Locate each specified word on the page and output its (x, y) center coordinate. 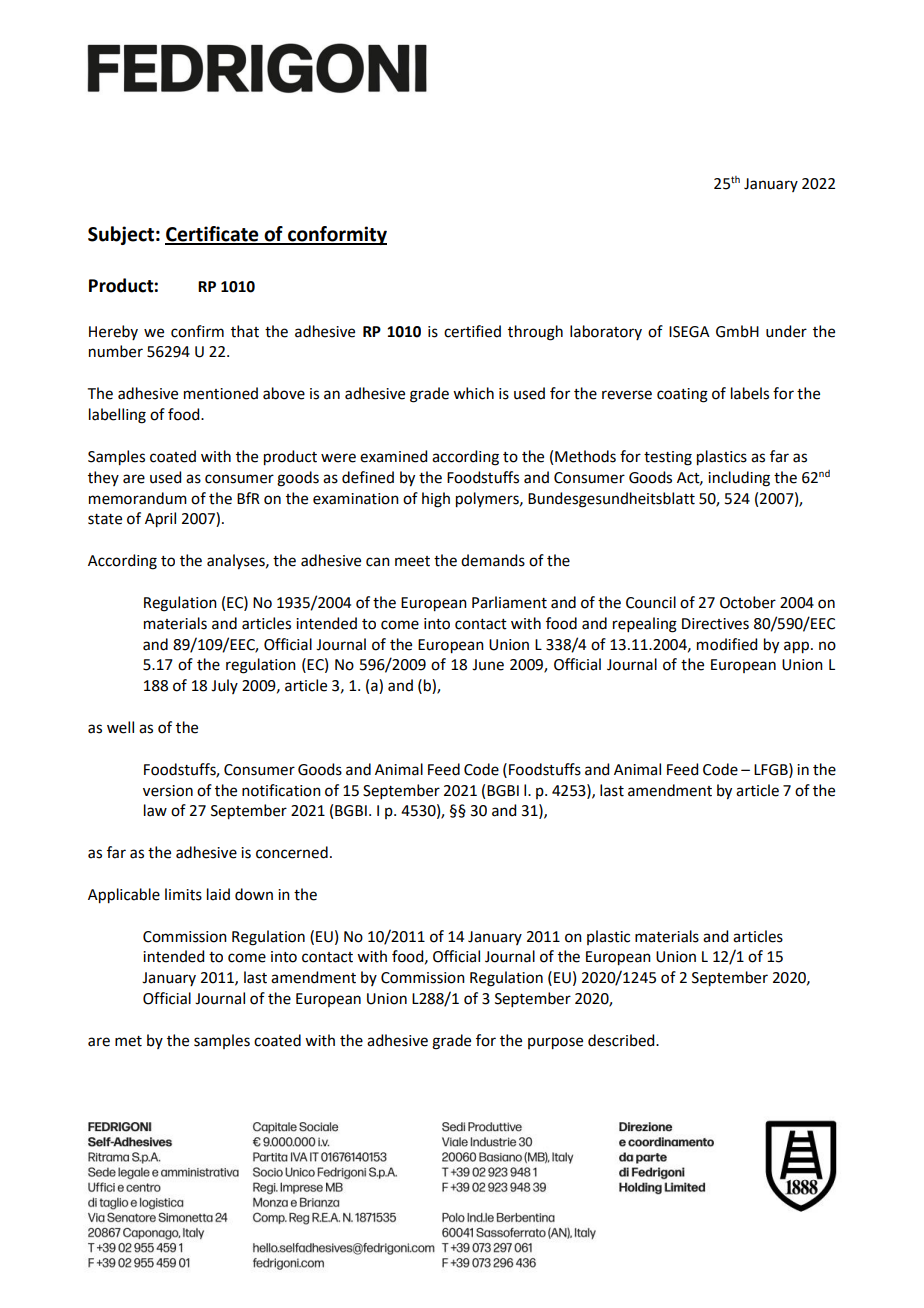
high (436, 500)
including (739, 479)
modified (727, 644)
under (786, 331)
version (168, 791)
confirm (197, 331)
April (160, 520)
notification (281, 790)
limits (183, 894)
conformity (336, 235)
